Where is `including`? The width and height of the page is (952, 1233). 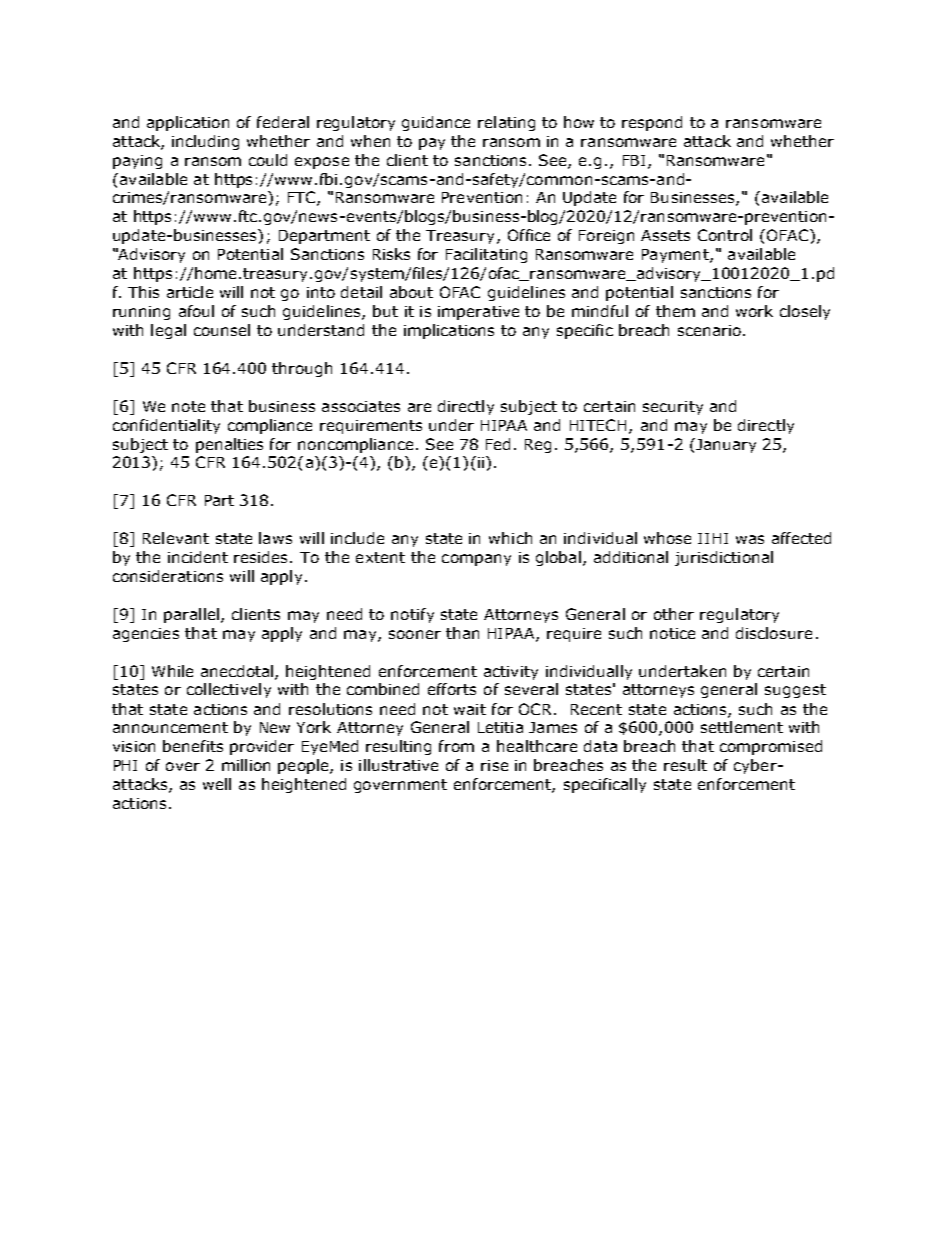
including is located at coordinates (205, 142).
